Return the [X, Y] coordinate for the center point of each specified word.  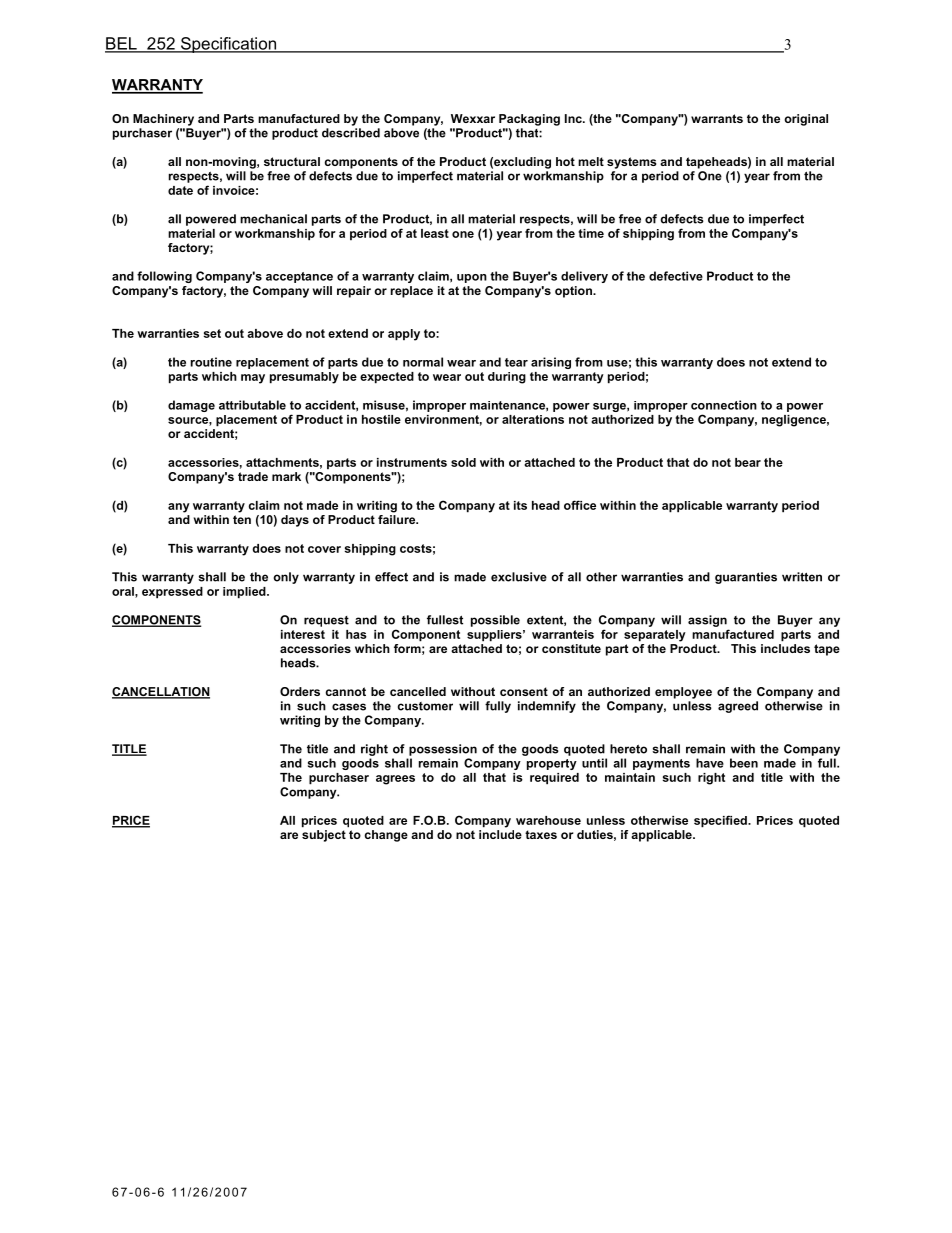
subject [324, 836]
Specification [228, 45]
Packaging [529, 120]
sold [463, 462]
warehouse [548, 820]
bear [748, 462]
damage [191, 406]
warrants [717, 118]
